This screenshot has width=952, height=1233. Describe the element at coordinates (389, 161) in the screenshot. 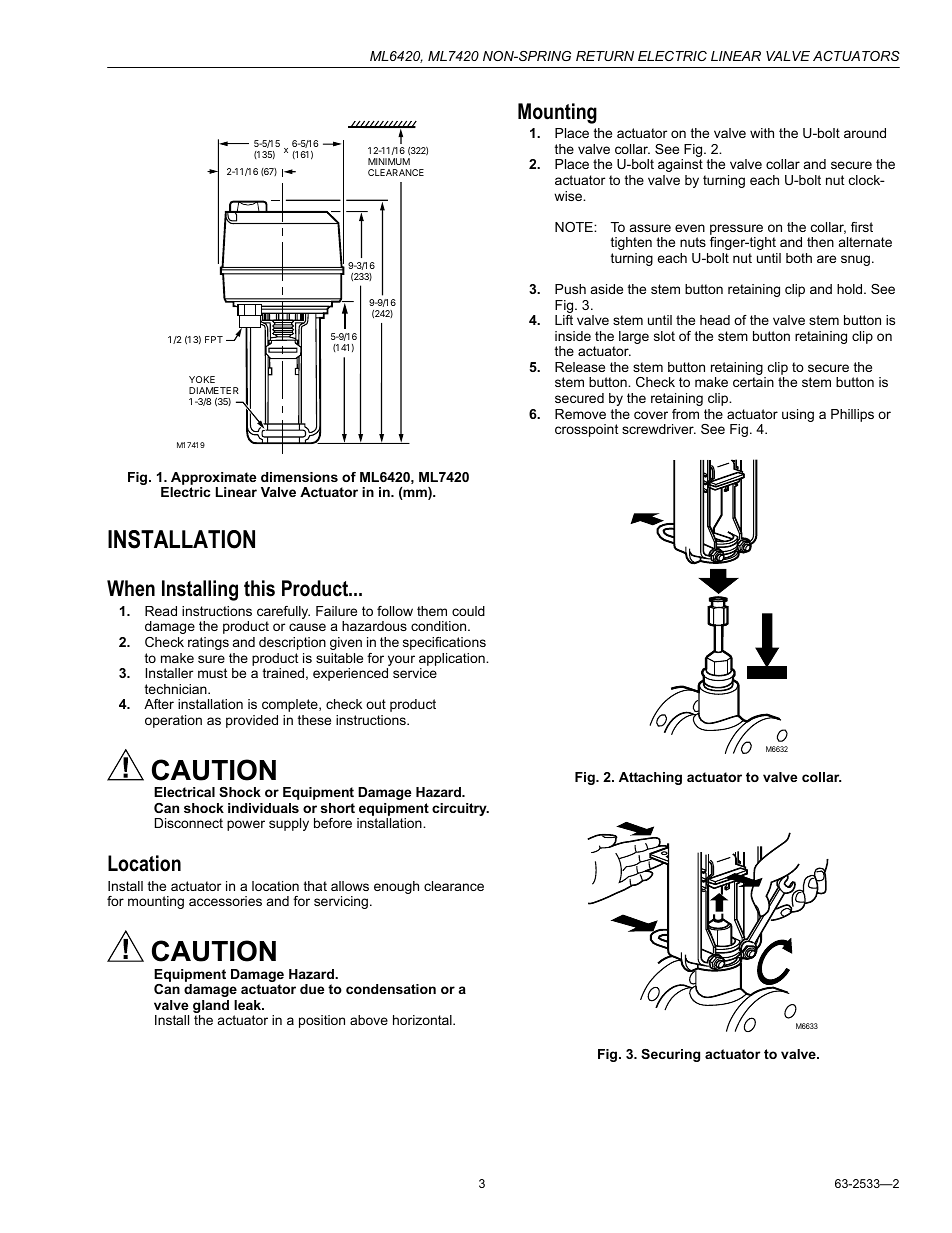

I see `MINIMUM` at that location.
